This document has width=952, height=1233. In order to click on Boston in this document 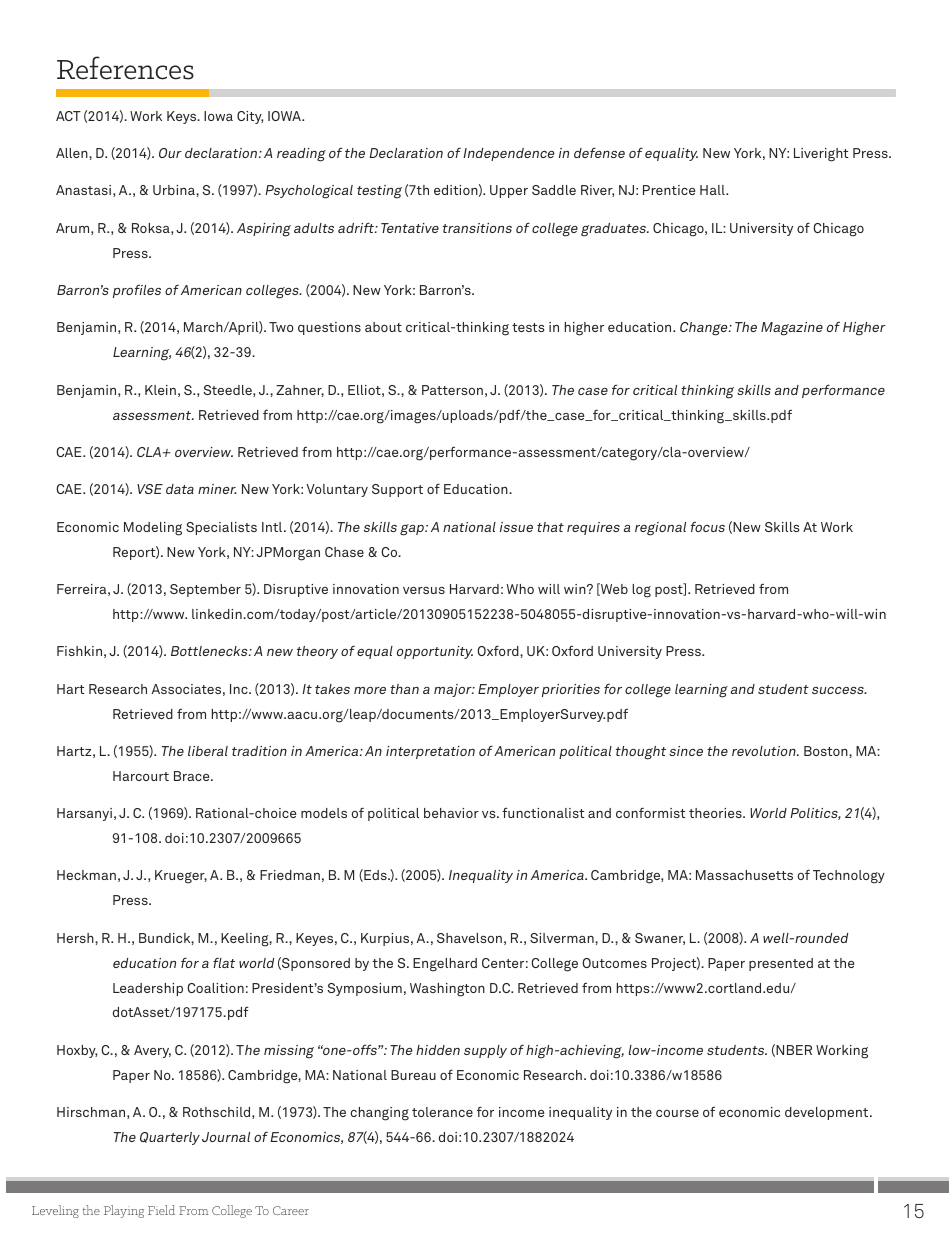, I will do `click(827, 751)`.
